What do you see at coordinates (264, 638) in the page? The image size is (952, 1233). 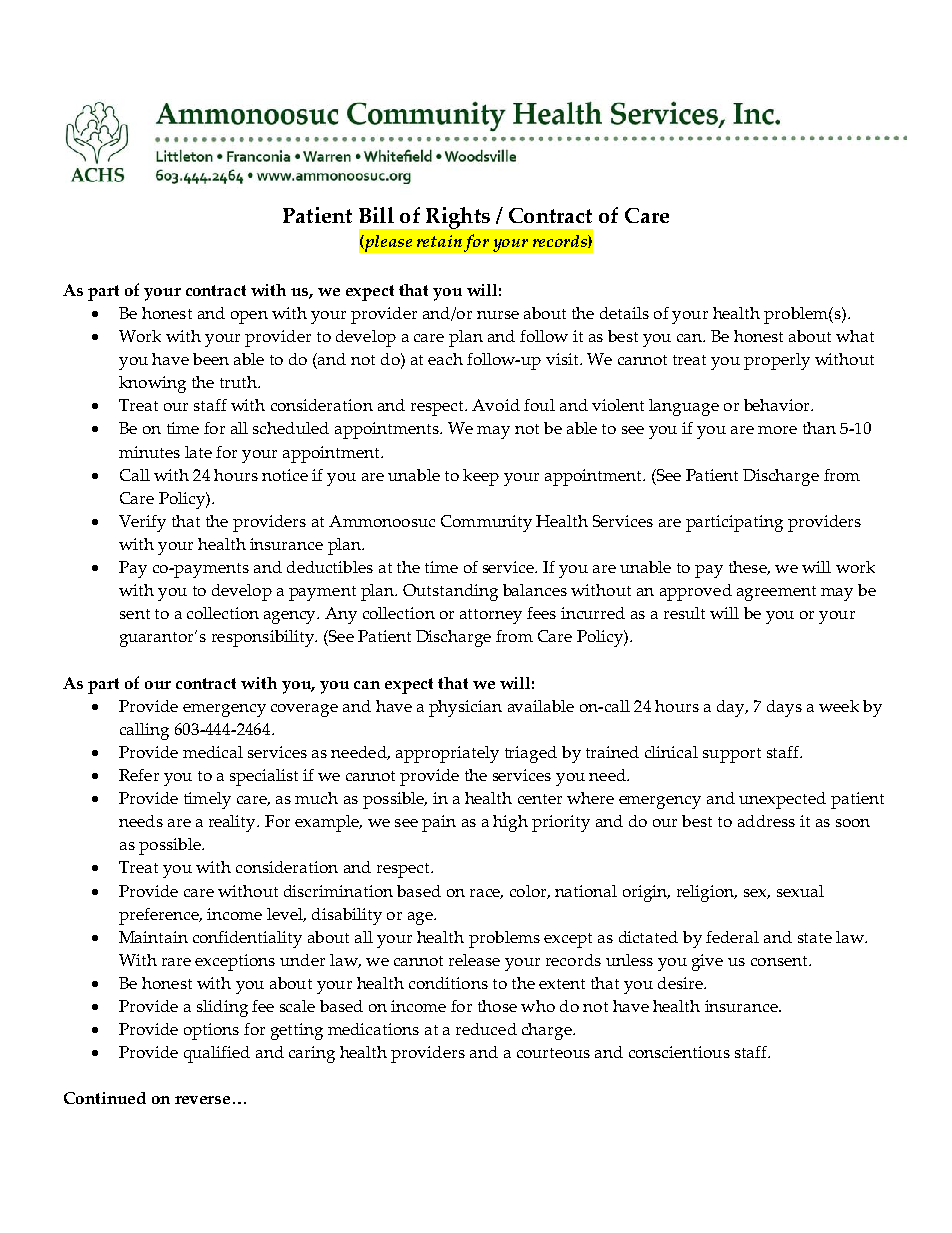 I see `responsibility` at bounding box center [264, 638].
